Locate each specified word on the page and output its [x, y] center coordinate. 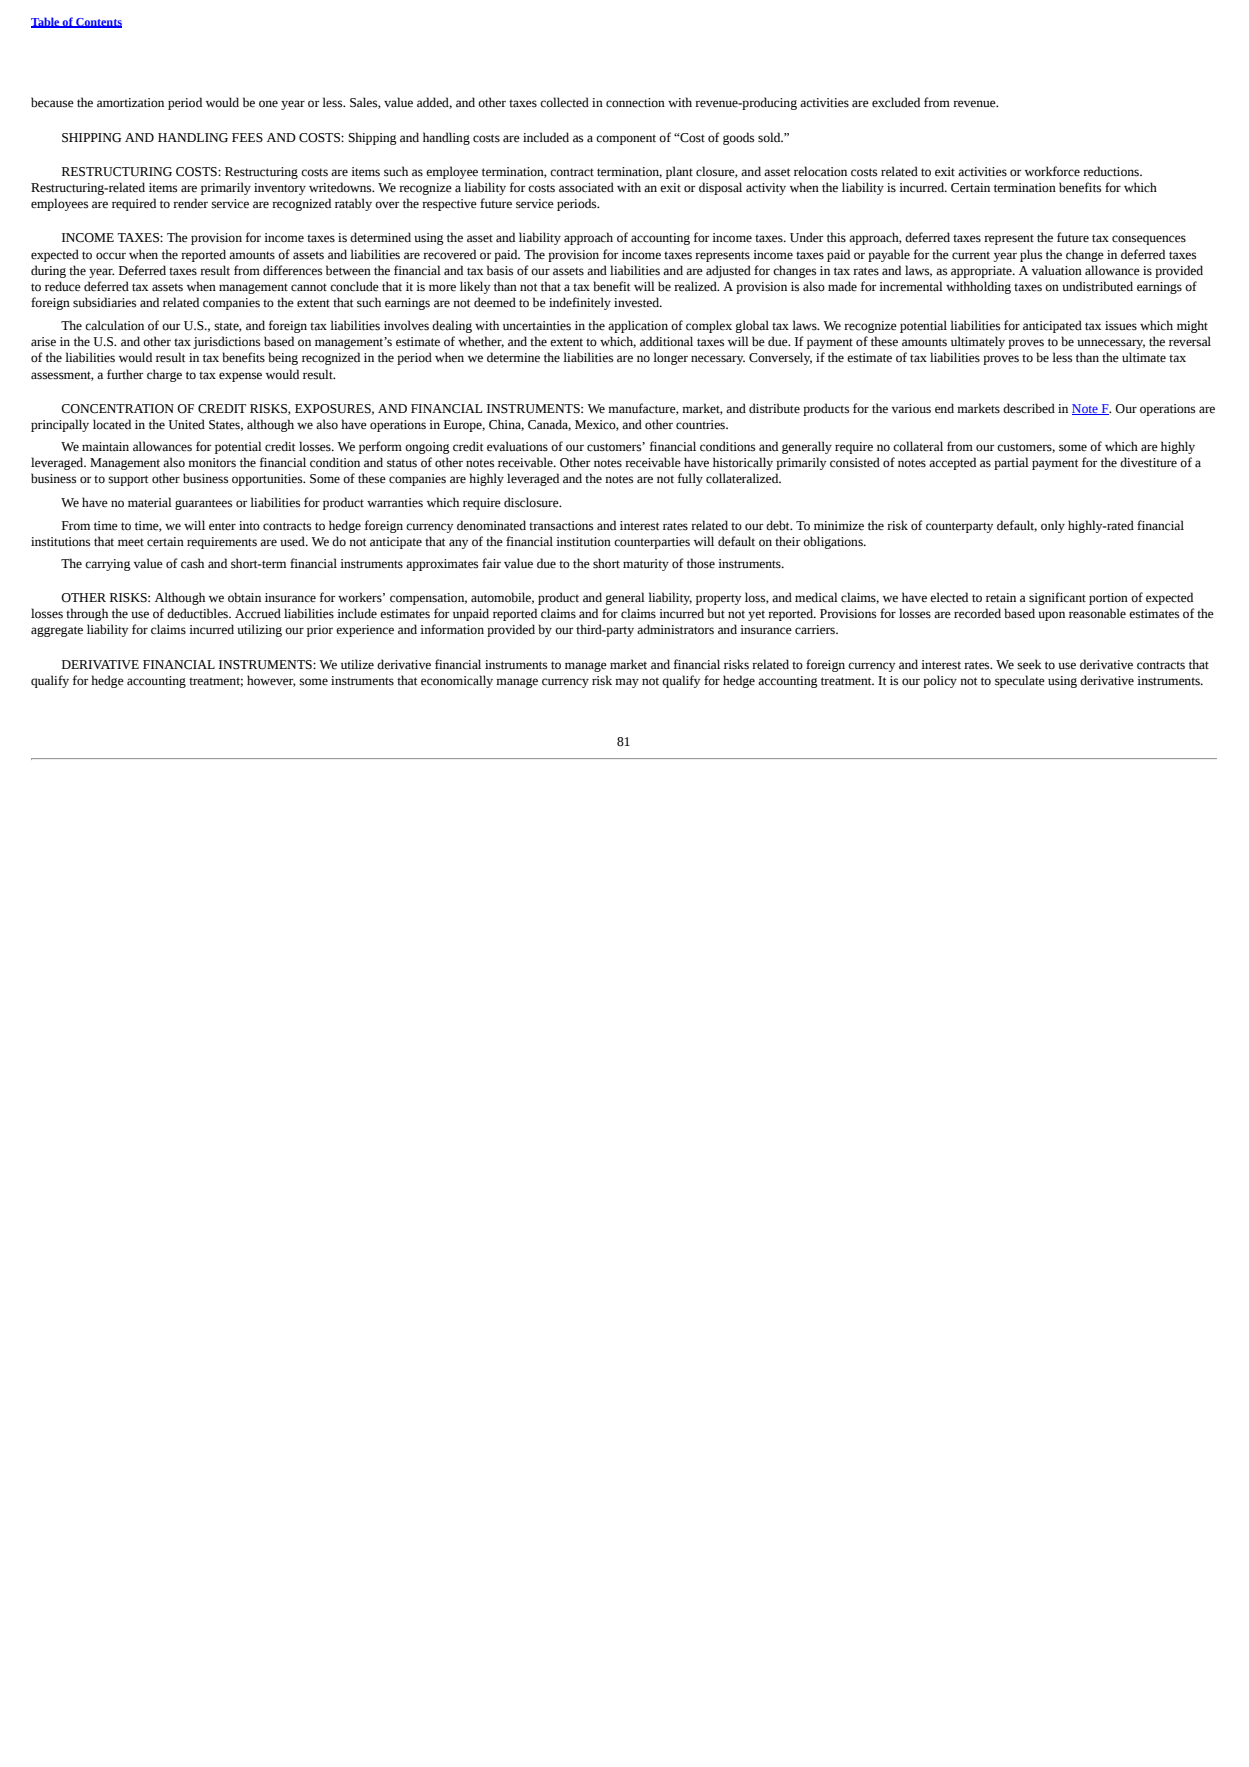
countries [702, 425]
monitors [212, 463]
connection [635, 103]
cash [192, 563]
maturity [646, 565]
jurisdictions [226, 342]
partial [1011, 463]
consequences [1149, 240]
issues [1121, 325]
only [1053, 526]
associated [586, 187]
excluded [896, 102]
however [271, 681]
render [190, 203]
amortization [130, 103]
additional [666, 341]
